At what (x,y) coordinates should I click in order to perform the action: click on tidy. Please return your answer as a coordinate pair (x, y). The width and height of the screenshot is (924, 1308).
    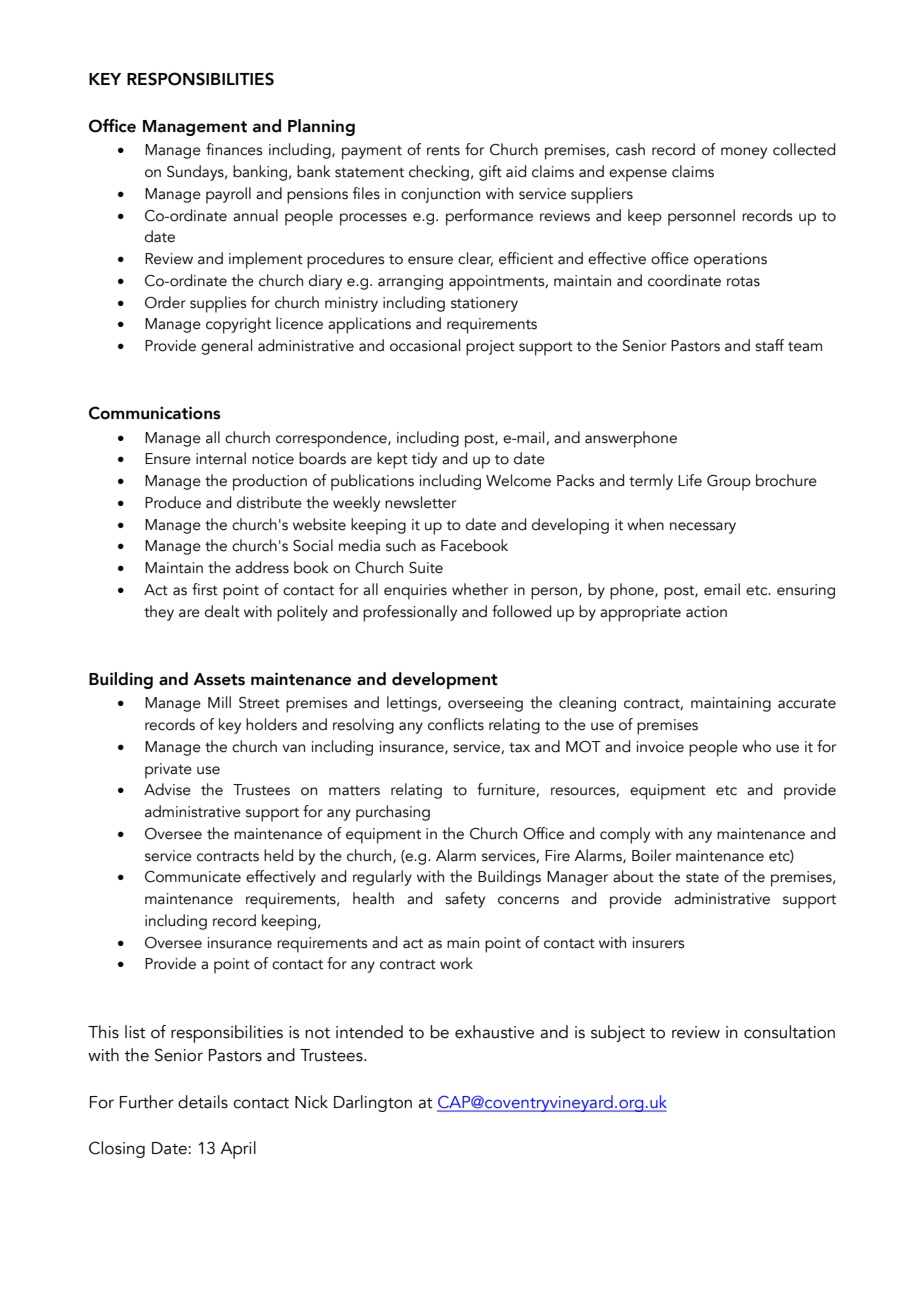
    Looking at the image, I should click on (424, 460).
